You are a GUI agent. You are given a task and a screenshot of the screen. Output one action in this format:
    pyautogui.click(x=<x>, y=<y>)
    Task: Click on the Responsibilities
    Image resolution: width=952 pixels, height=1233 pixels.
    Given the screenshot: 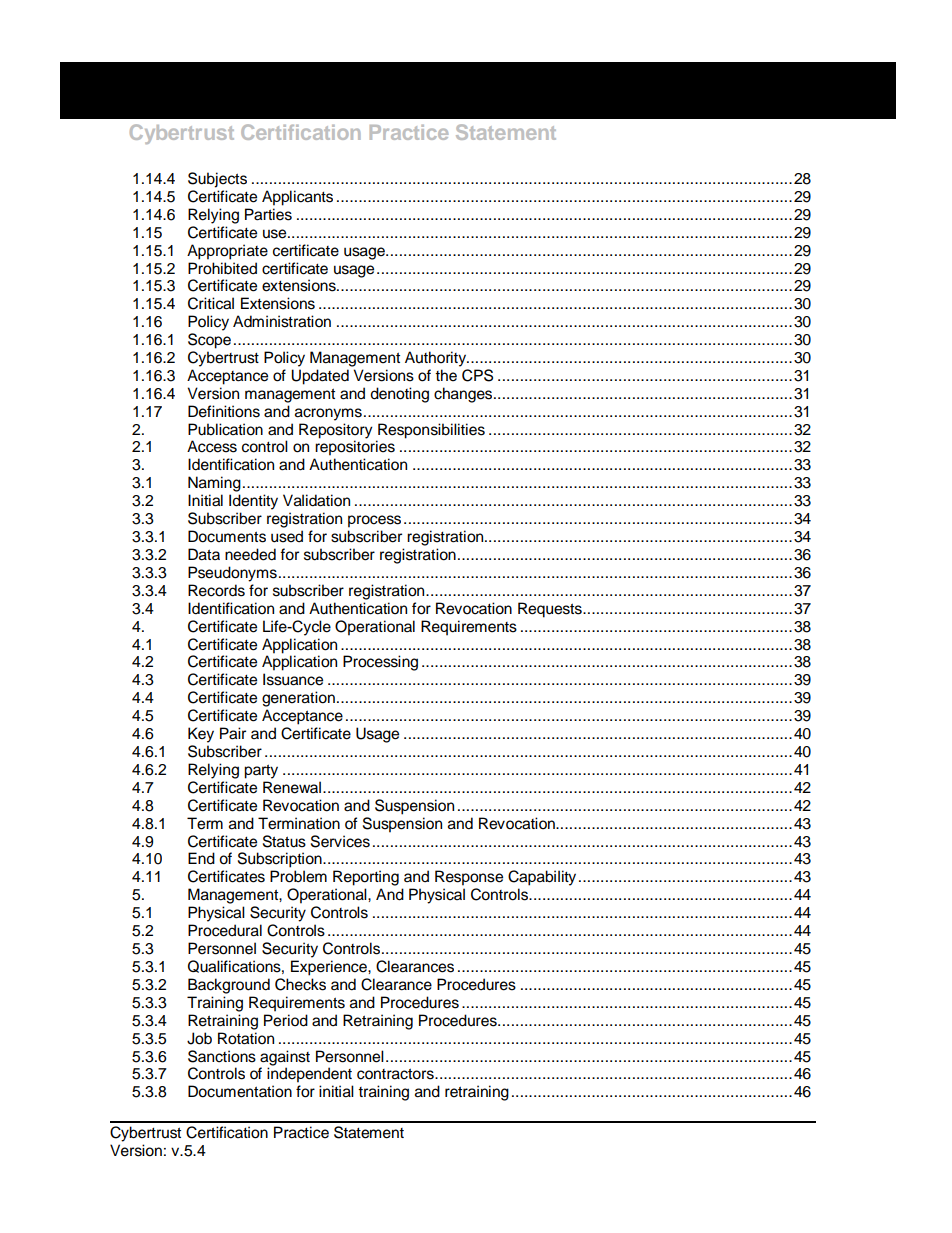 What is the action you would take?
    pyautogui.click(x=430, y=432)
